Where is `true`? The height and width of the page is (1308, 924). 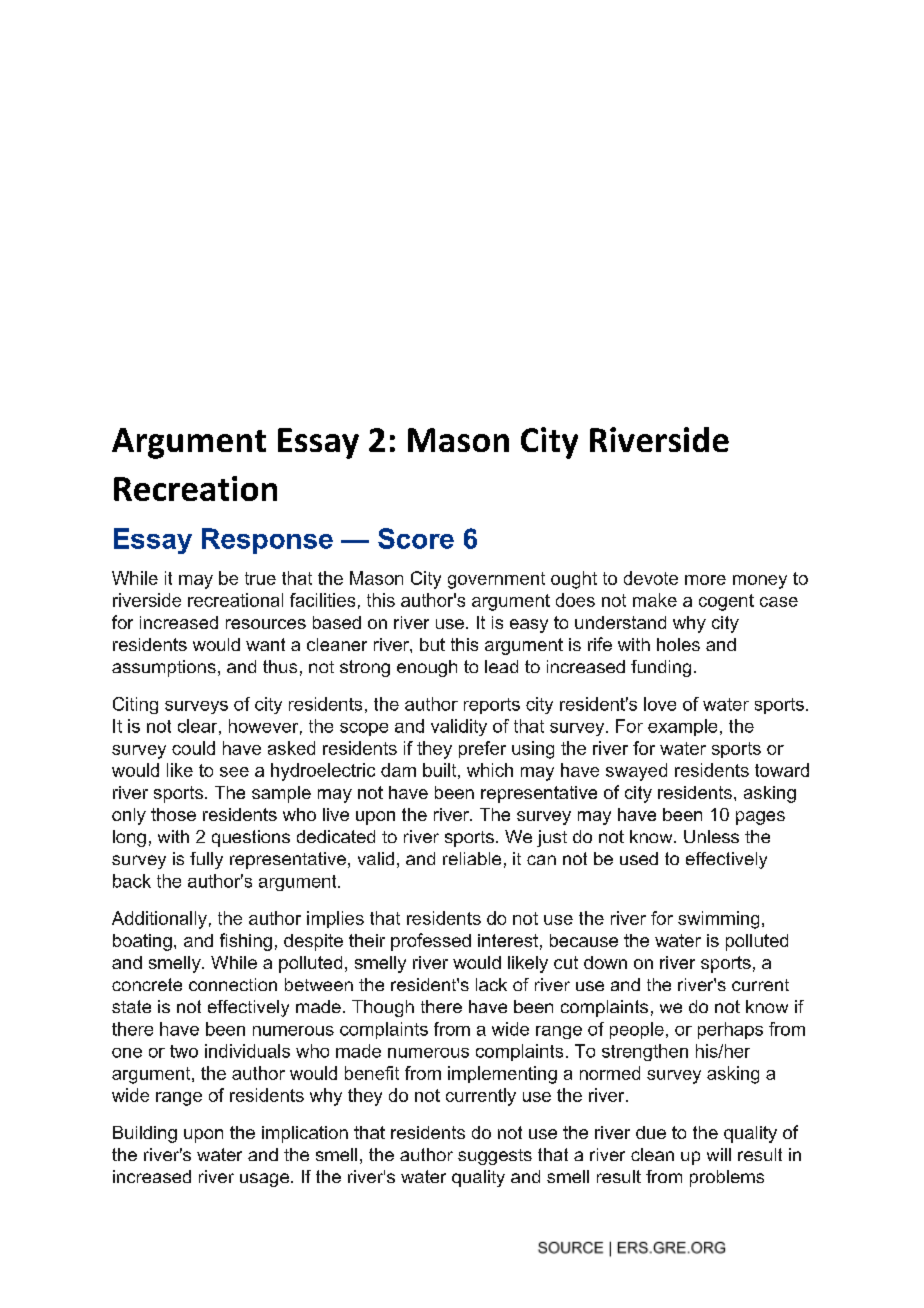
true is located at coordinates (260, 578).
